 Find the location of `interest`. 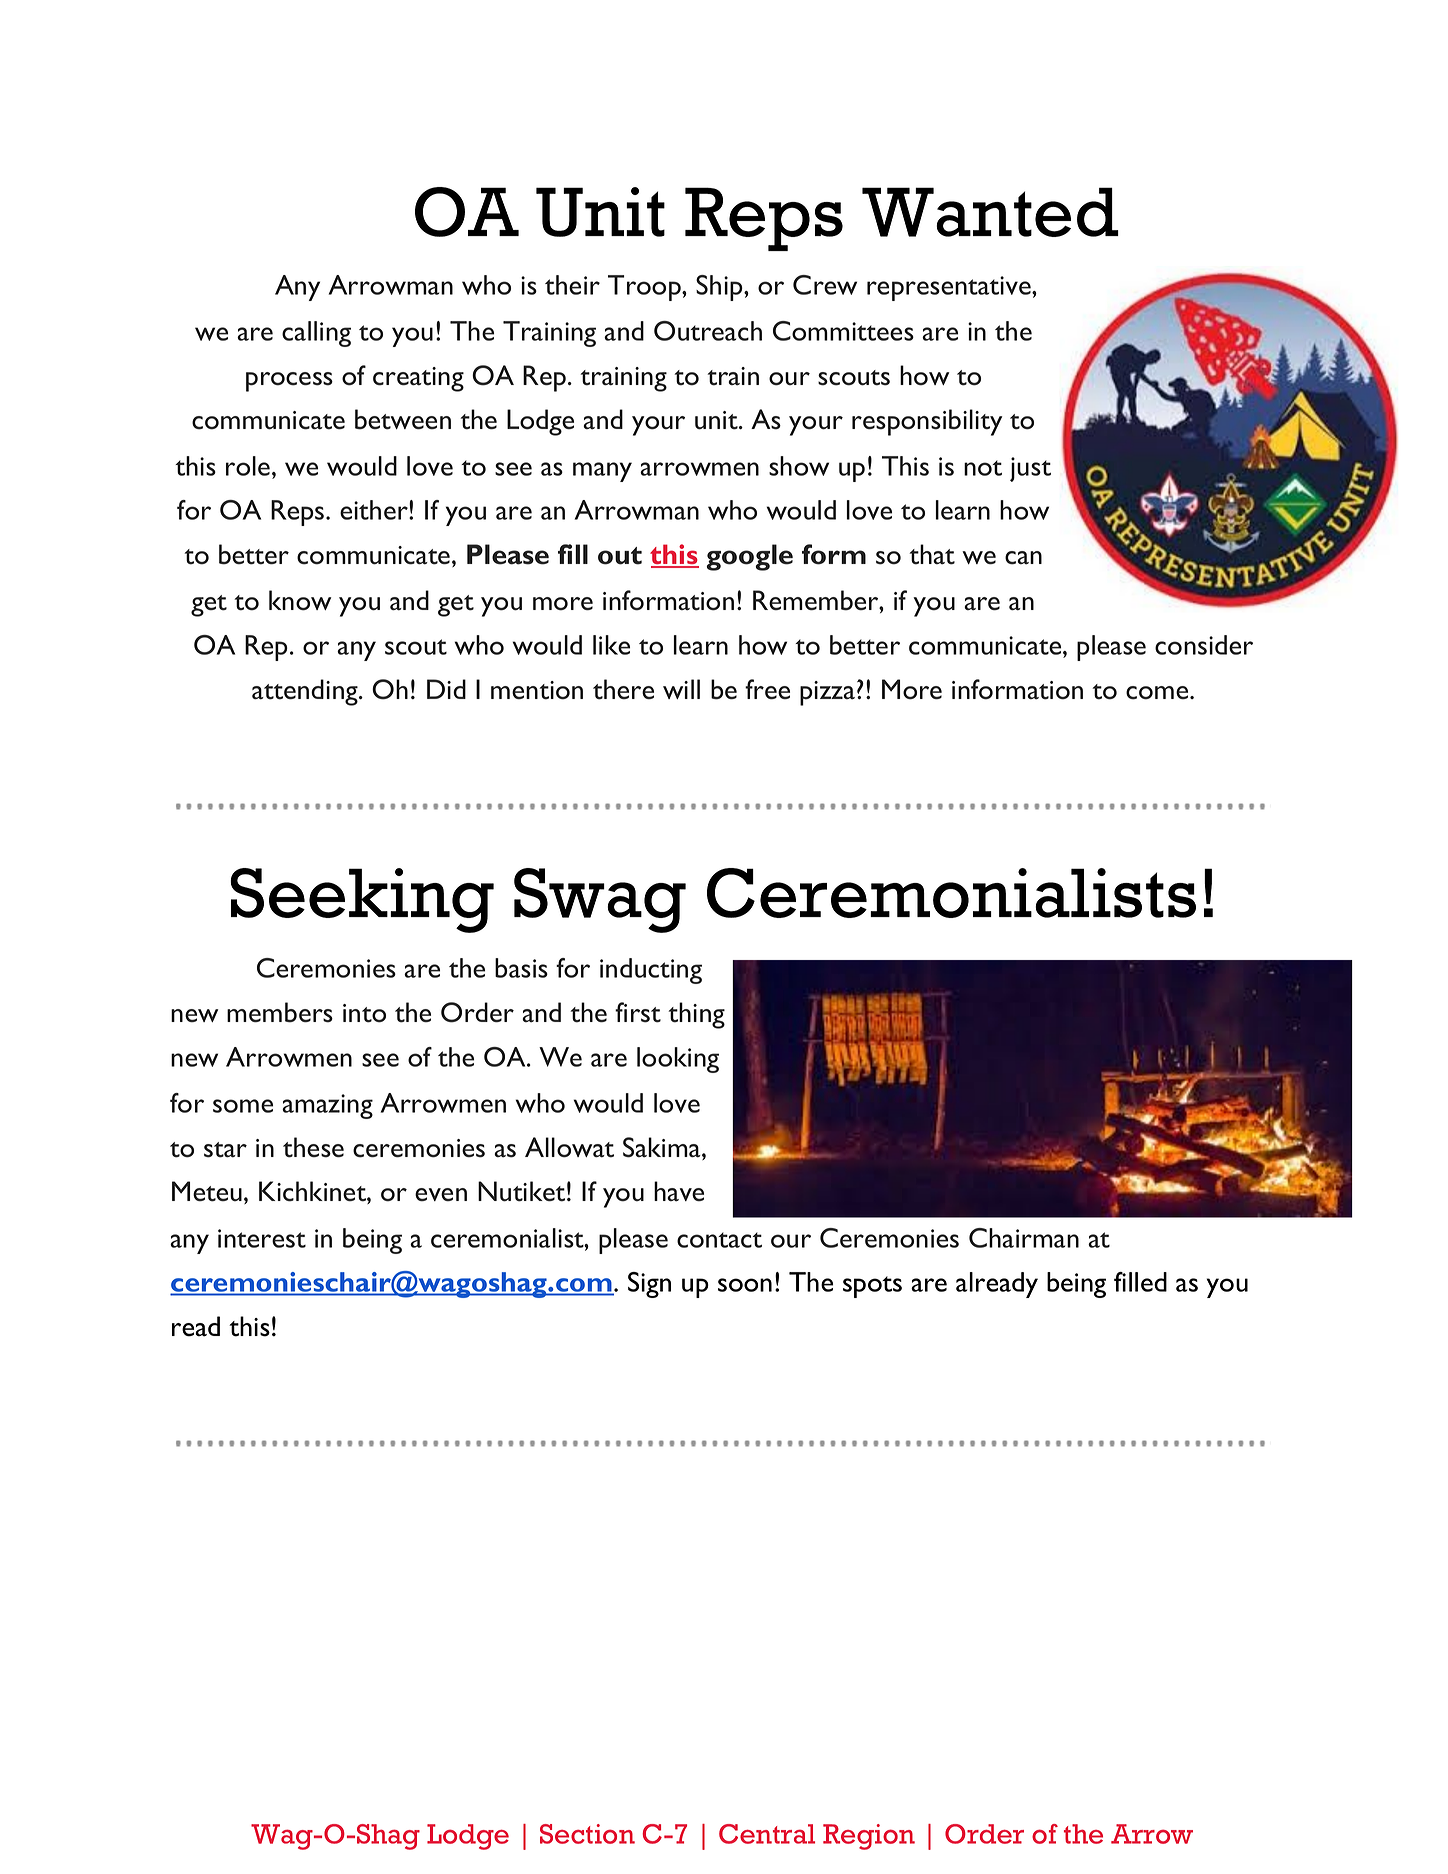

interest is located at coordinates (262, 1238).
